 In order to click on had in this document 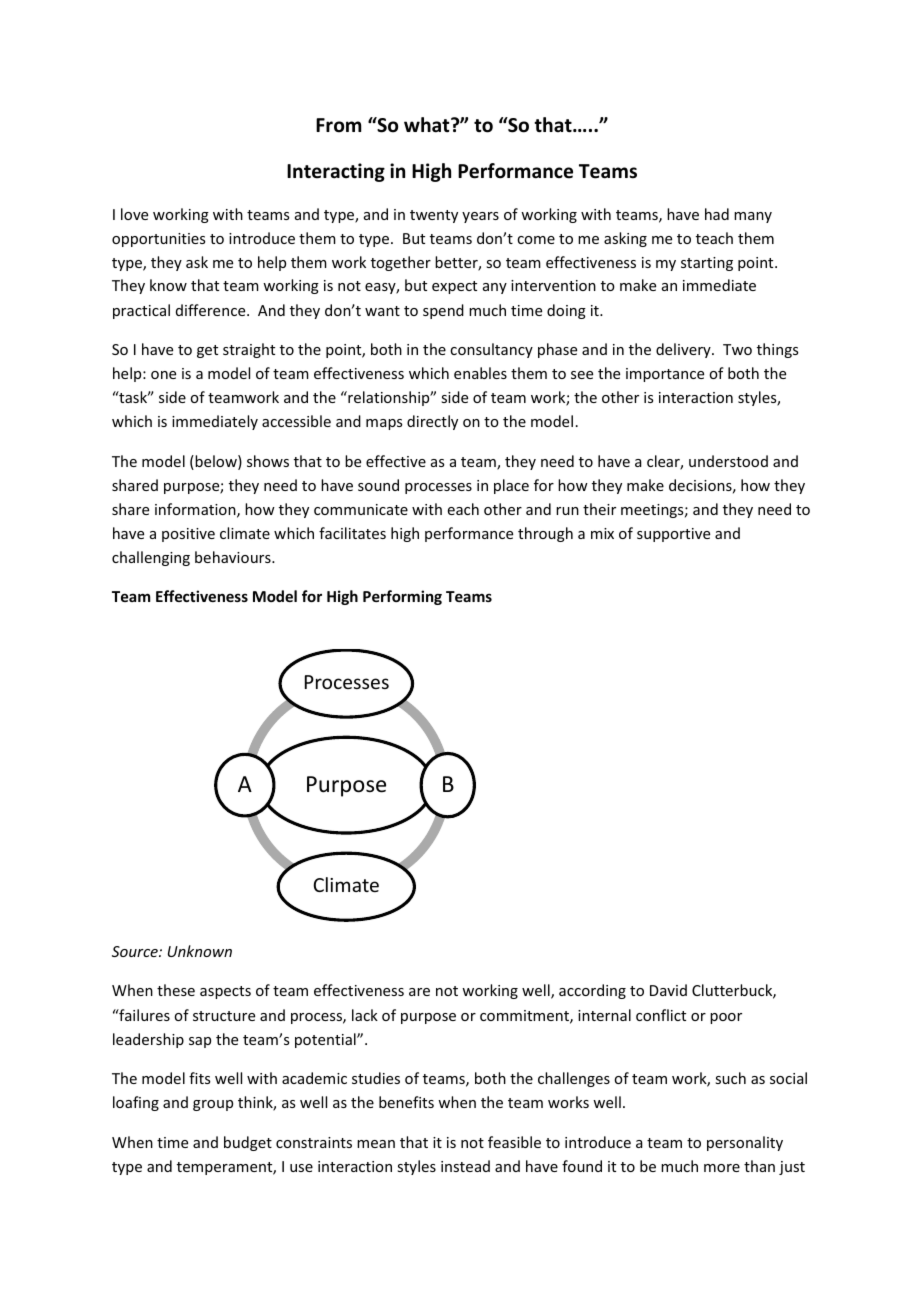, I will do `click(717, 214)`.
